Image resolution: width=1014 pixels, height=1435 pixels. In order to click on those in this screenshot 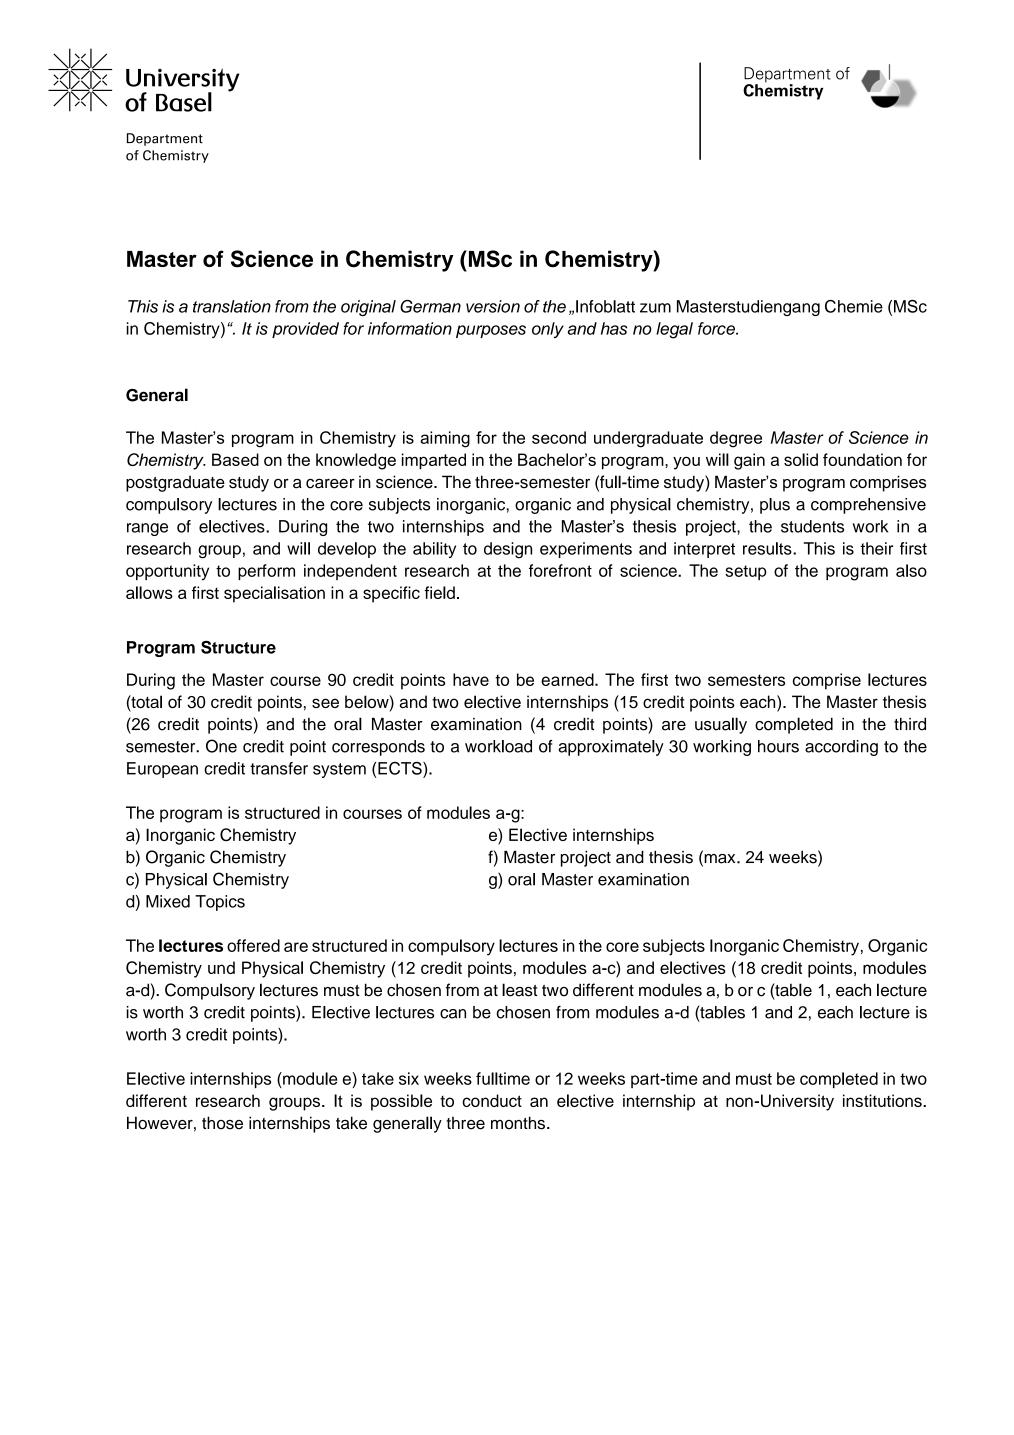, I will do `click(222, 1123)`.
